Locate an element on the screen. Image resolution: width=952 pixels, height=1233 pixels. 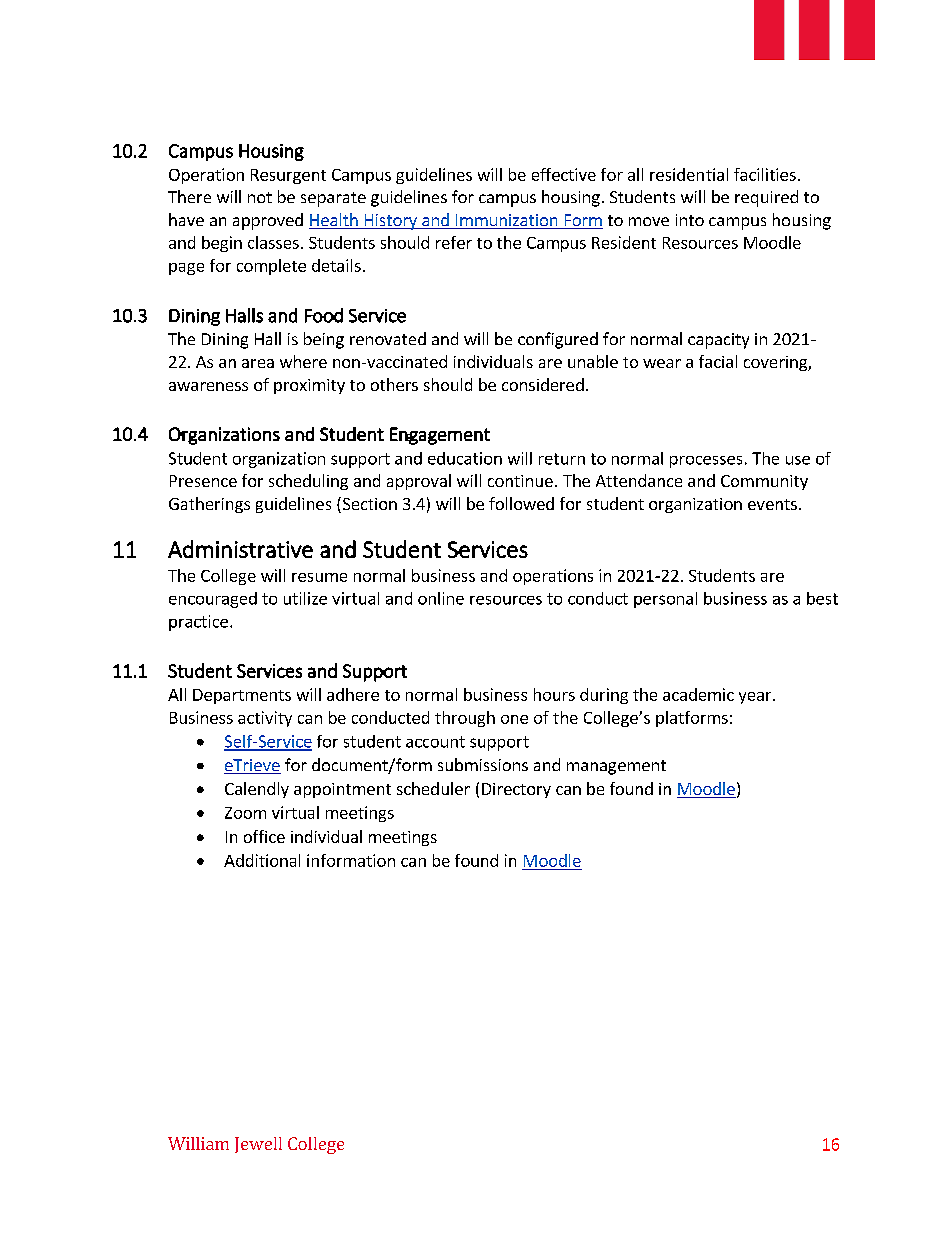
followed is located at coordinates (521, 503).
